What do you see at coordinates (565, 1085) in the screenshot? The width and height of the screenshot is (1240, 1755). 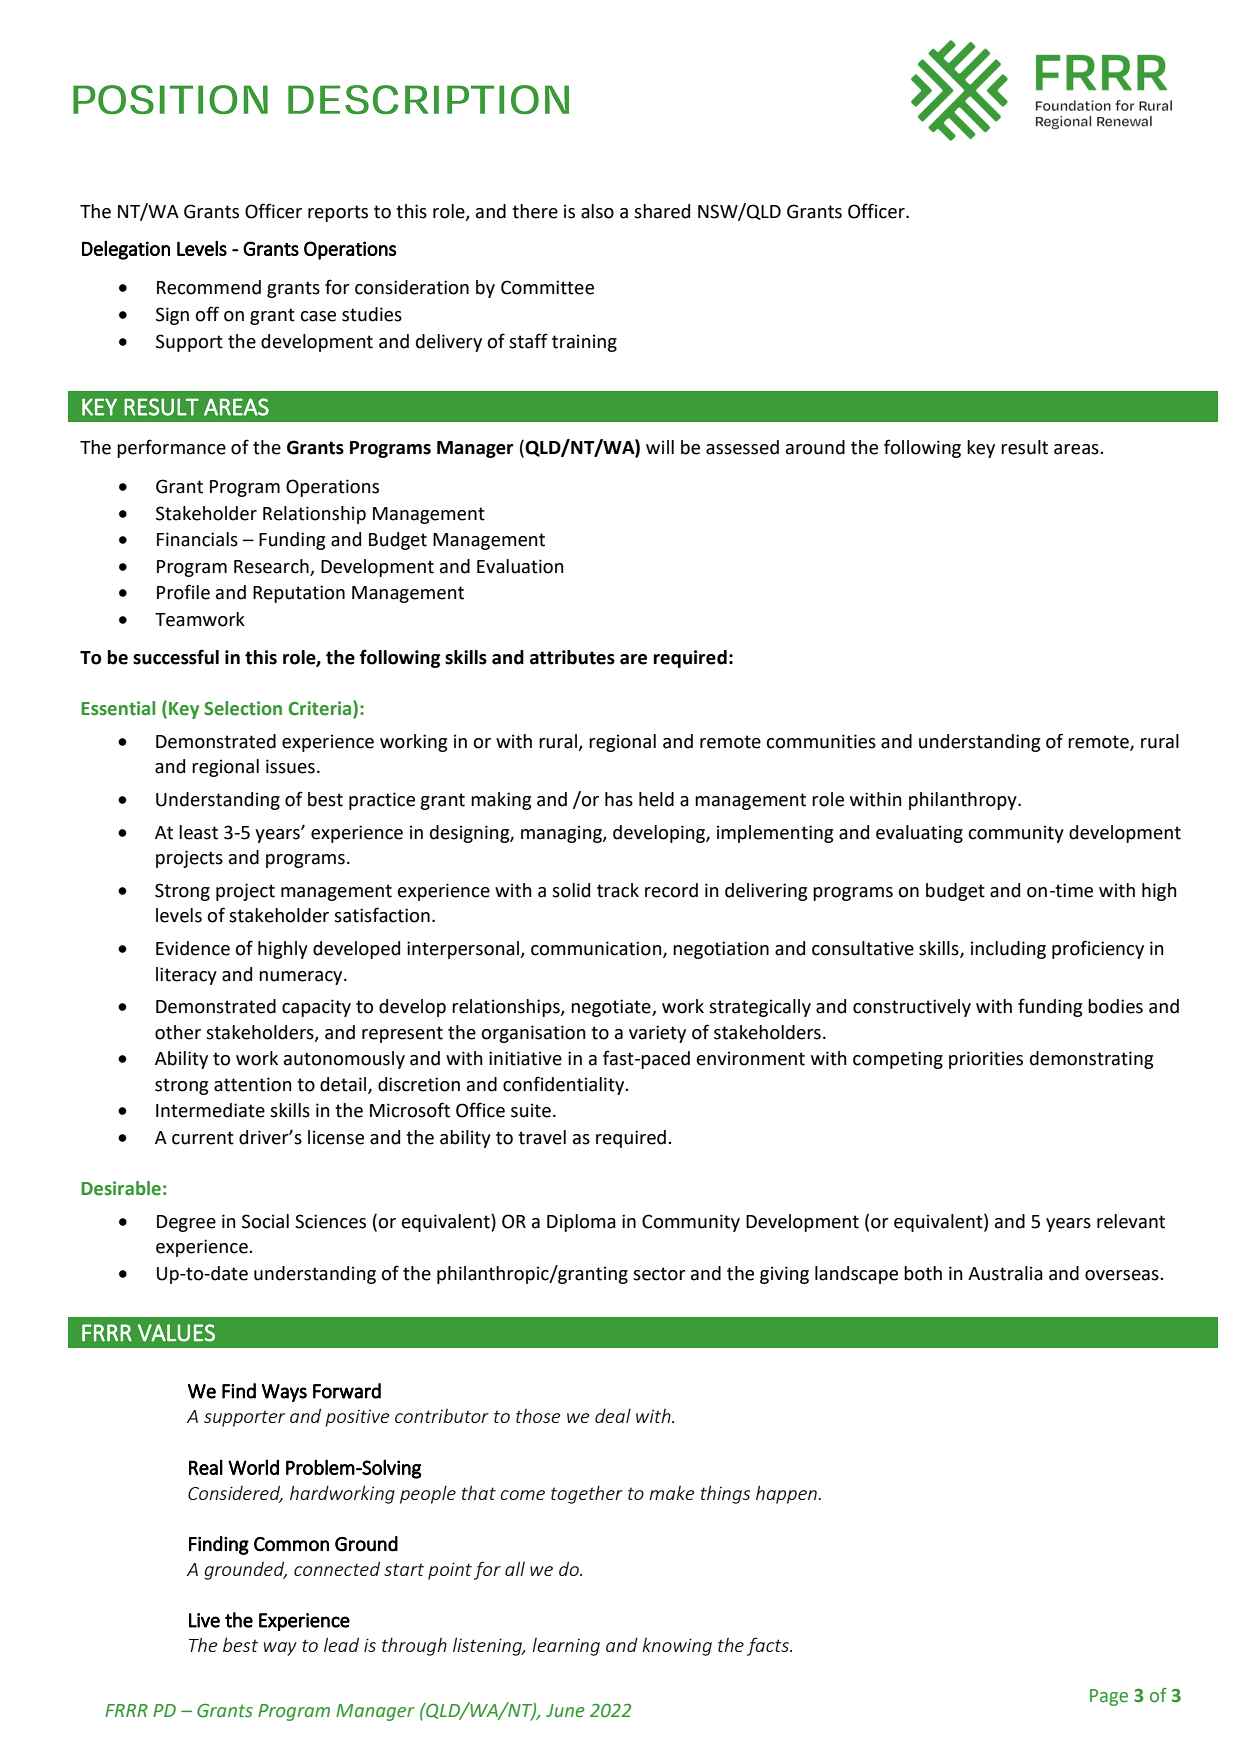 I see `confidentiality` at bounding box center [565, 1085].
